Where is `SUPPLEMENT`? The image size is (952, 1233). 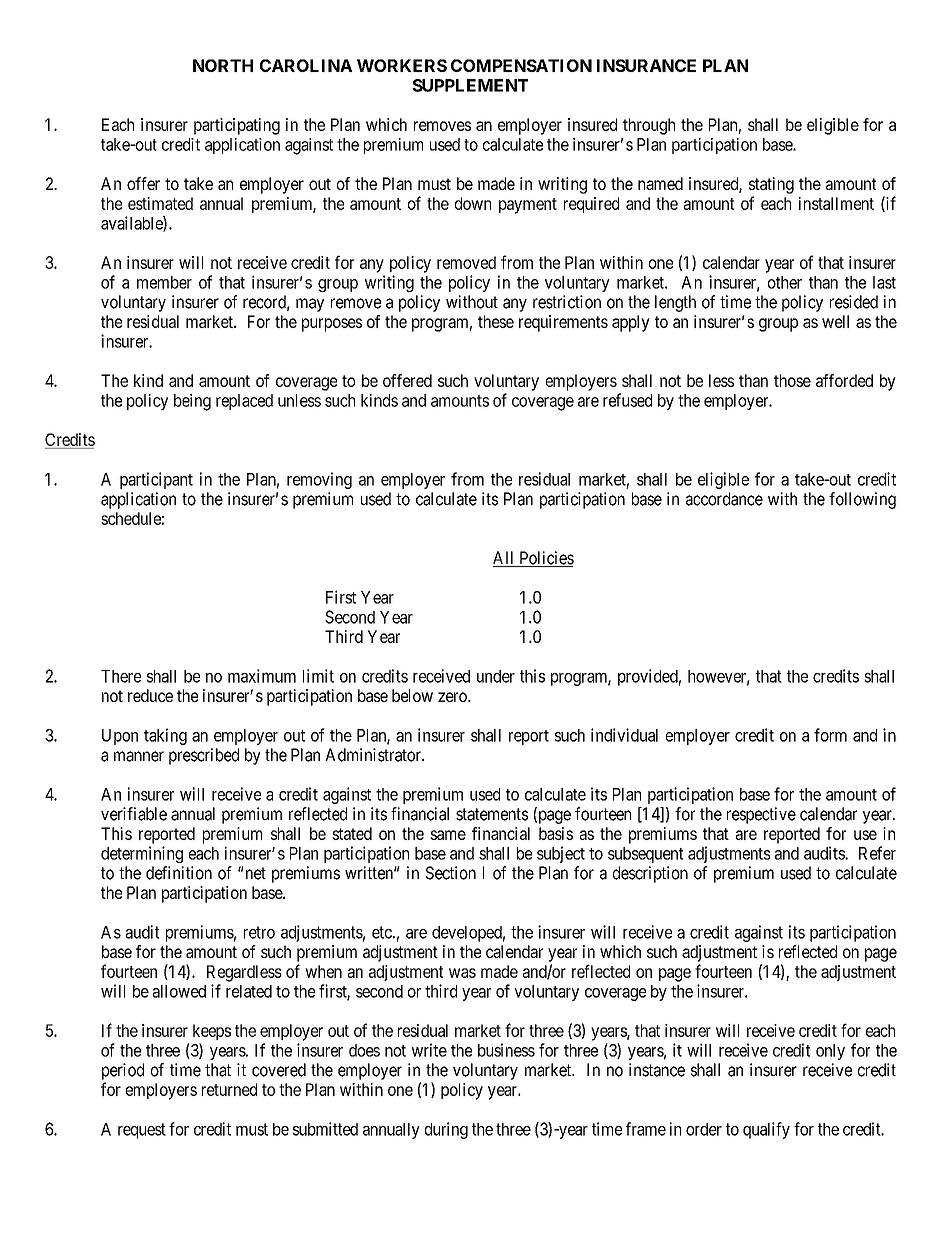 SUPPLEMENT is located at coordinates (470, 85).
